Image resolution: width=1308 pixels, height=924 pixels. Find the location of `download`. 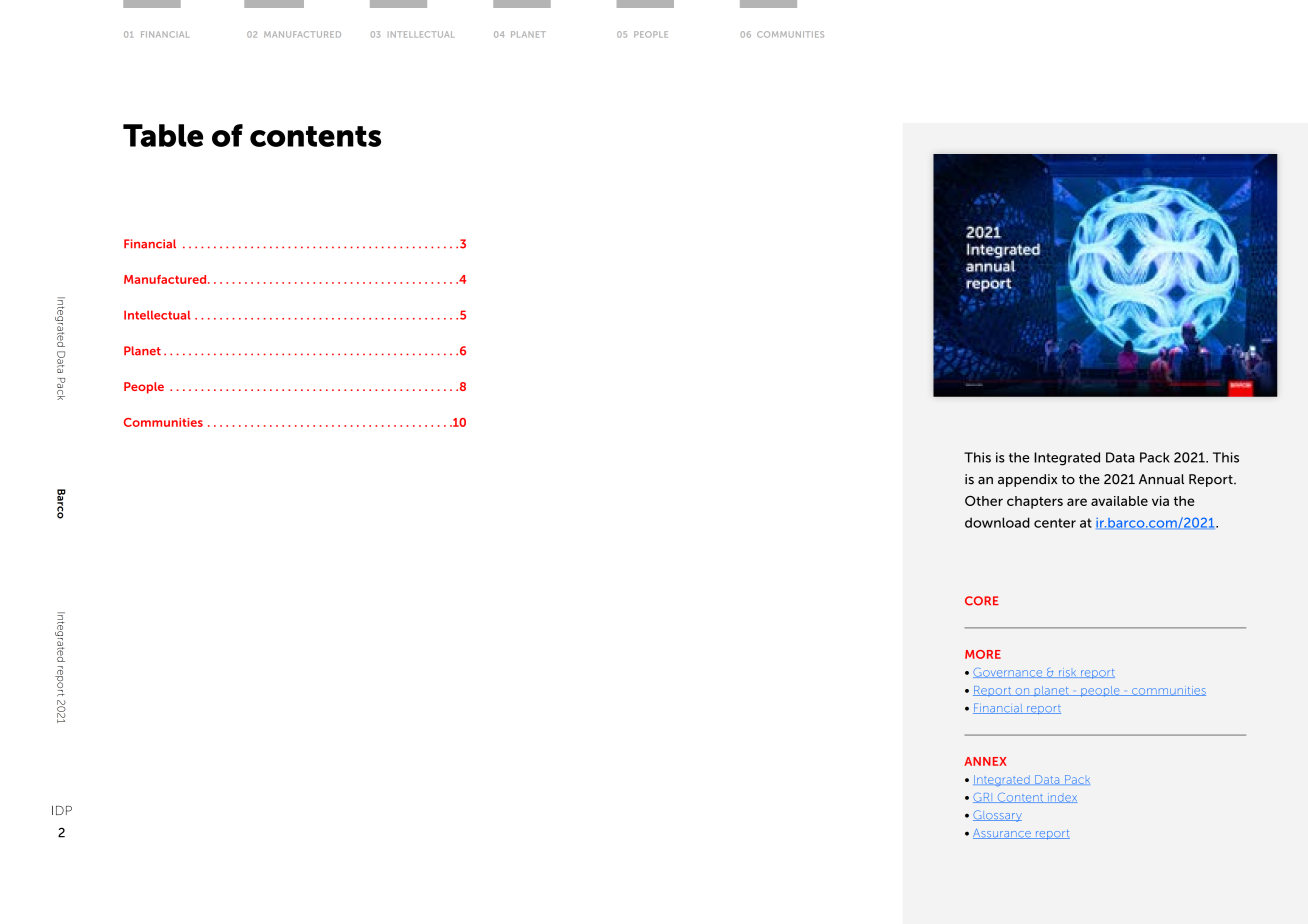

download is located at coordinates (997, 522).
